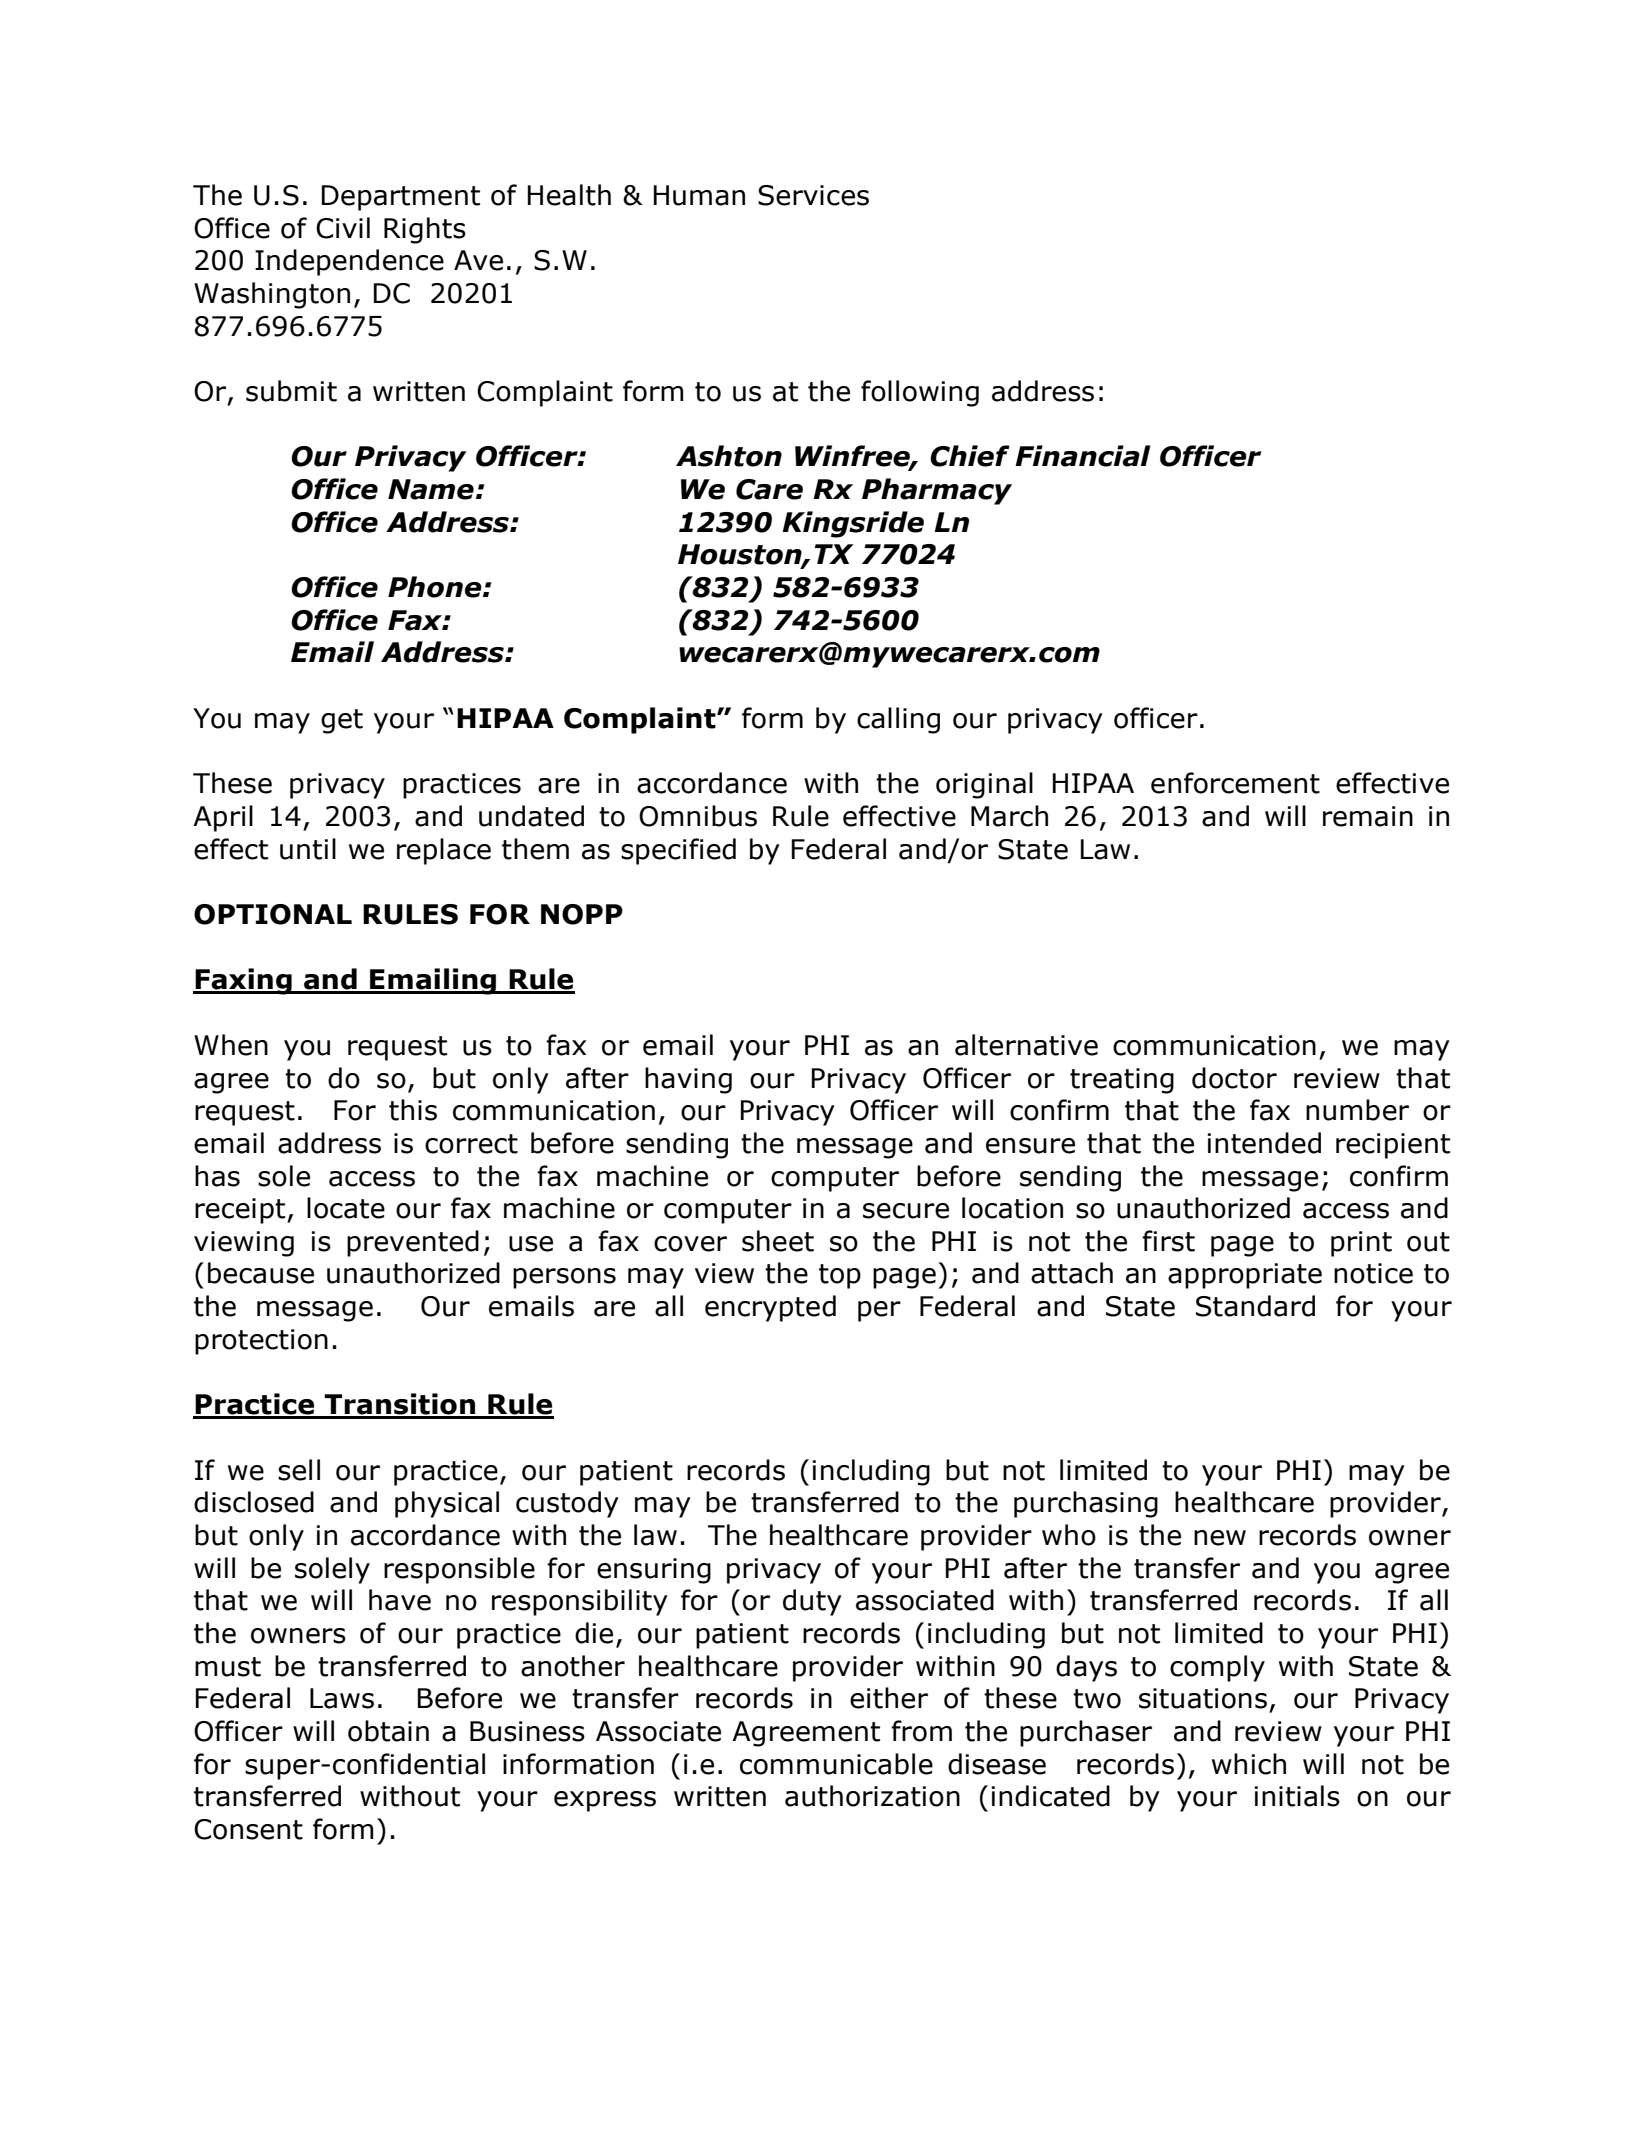  What do you see at coordinates (413, 1243) in the screenshot?
I see `prevented` at bounding box center [413, 1243].
